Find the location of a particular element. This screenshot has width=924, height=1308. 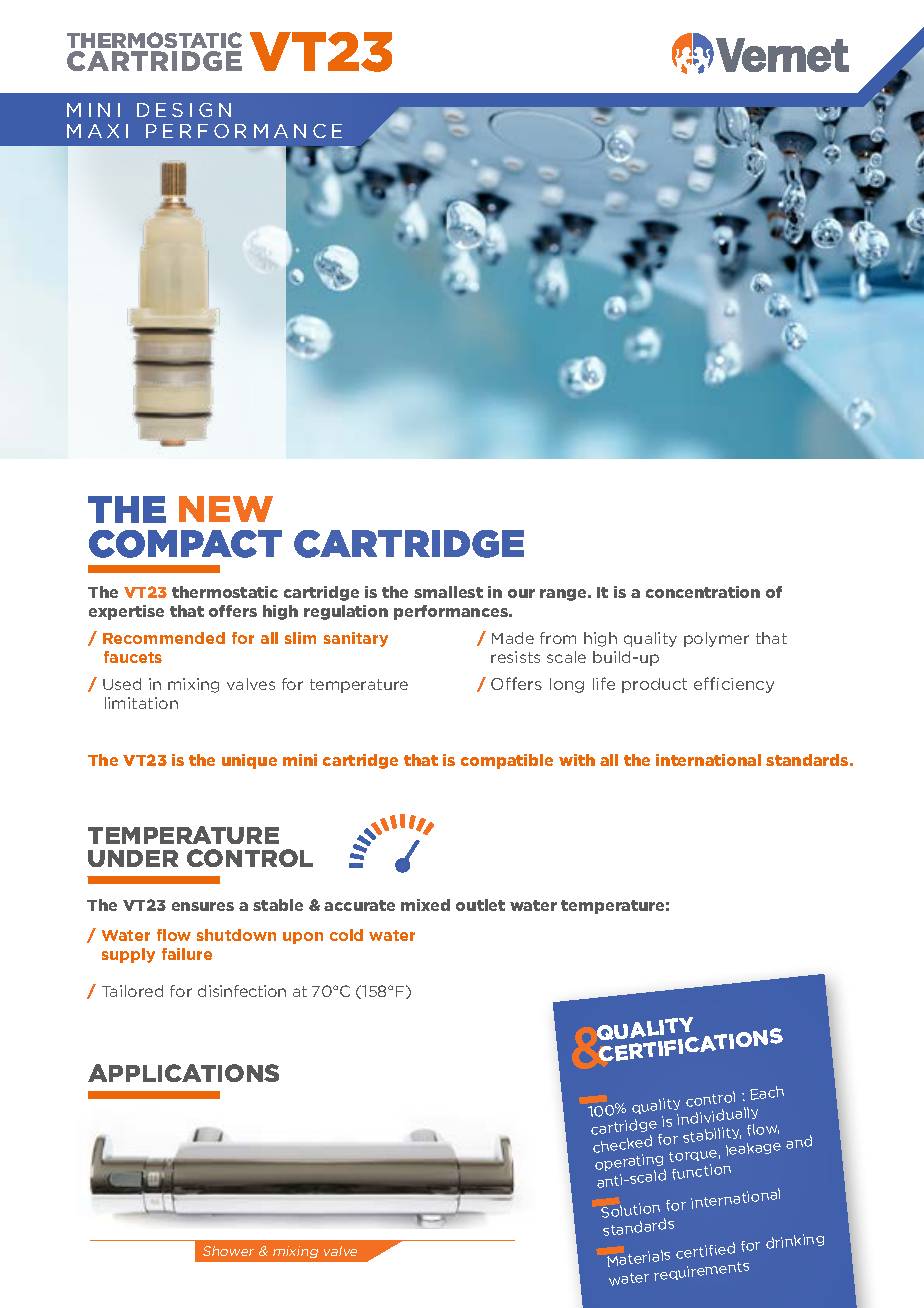

DESIGN is located at coordinates (184, 110).
